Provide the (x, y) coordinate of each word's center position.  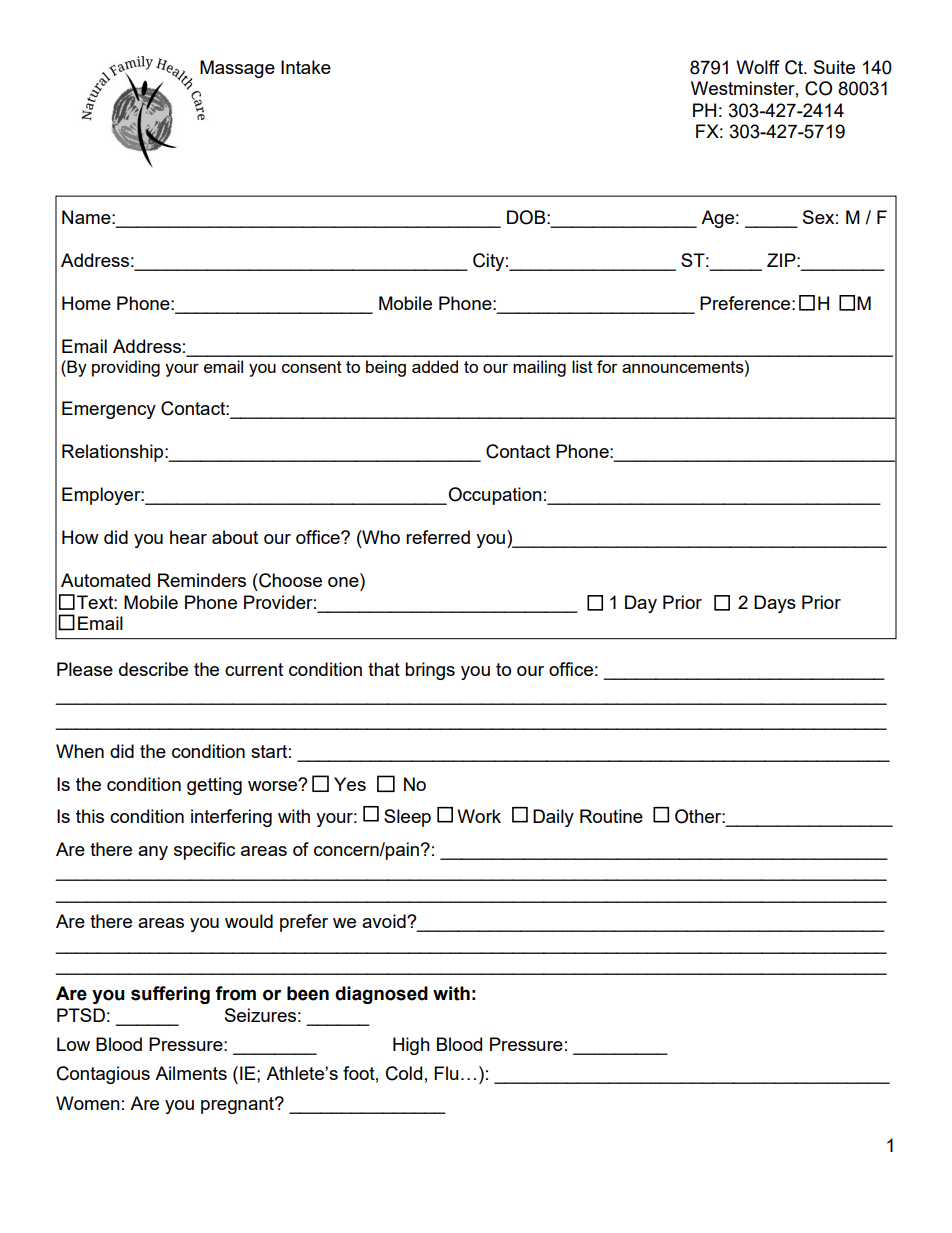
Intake (306, 67)
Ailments (191, 1073)
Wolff (758, 67)
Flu (446, 1073)
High (411, 1046)
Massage (237, 69)
